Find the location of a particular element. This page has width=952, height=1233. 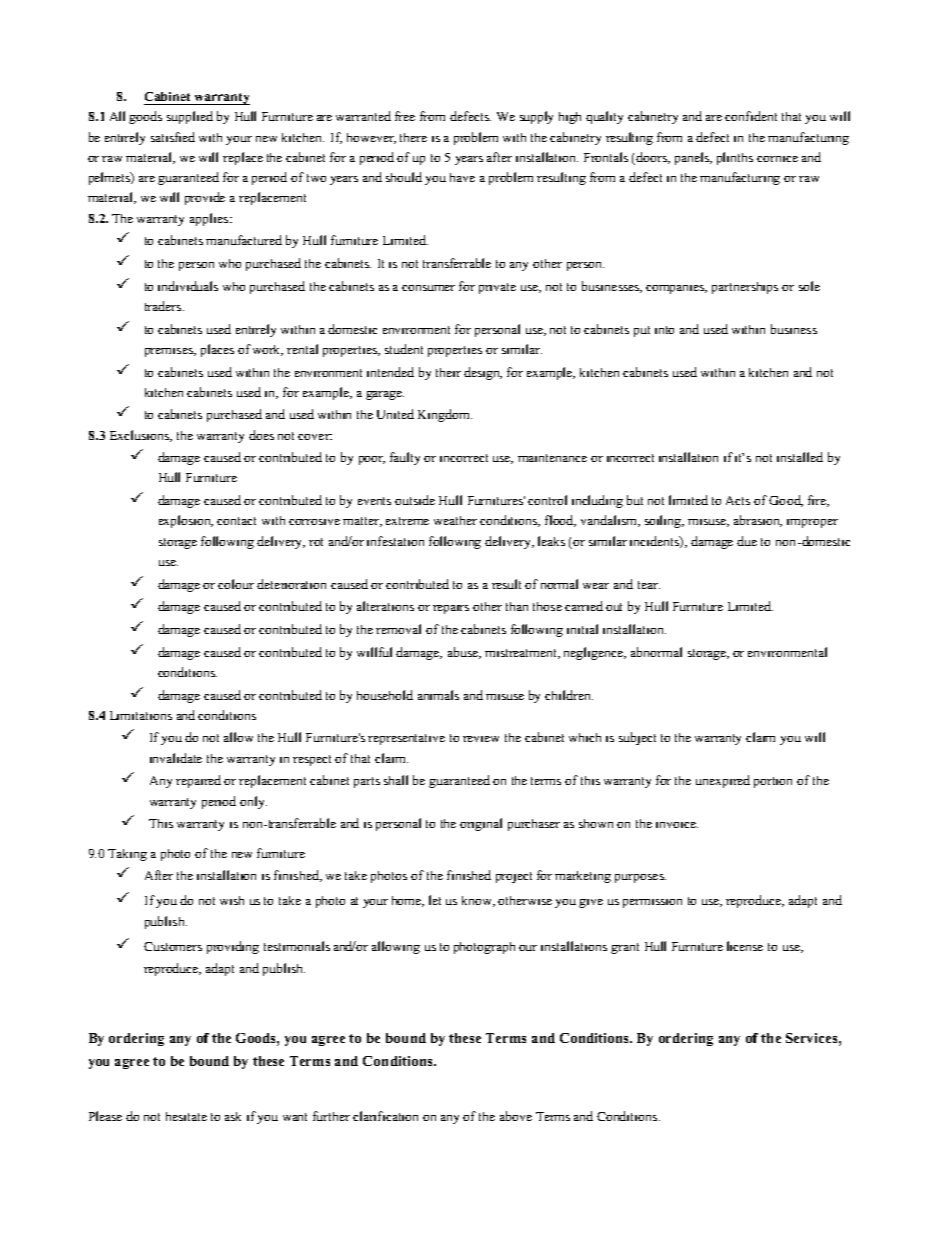

satisfied is located at coordinates (173, 137).
